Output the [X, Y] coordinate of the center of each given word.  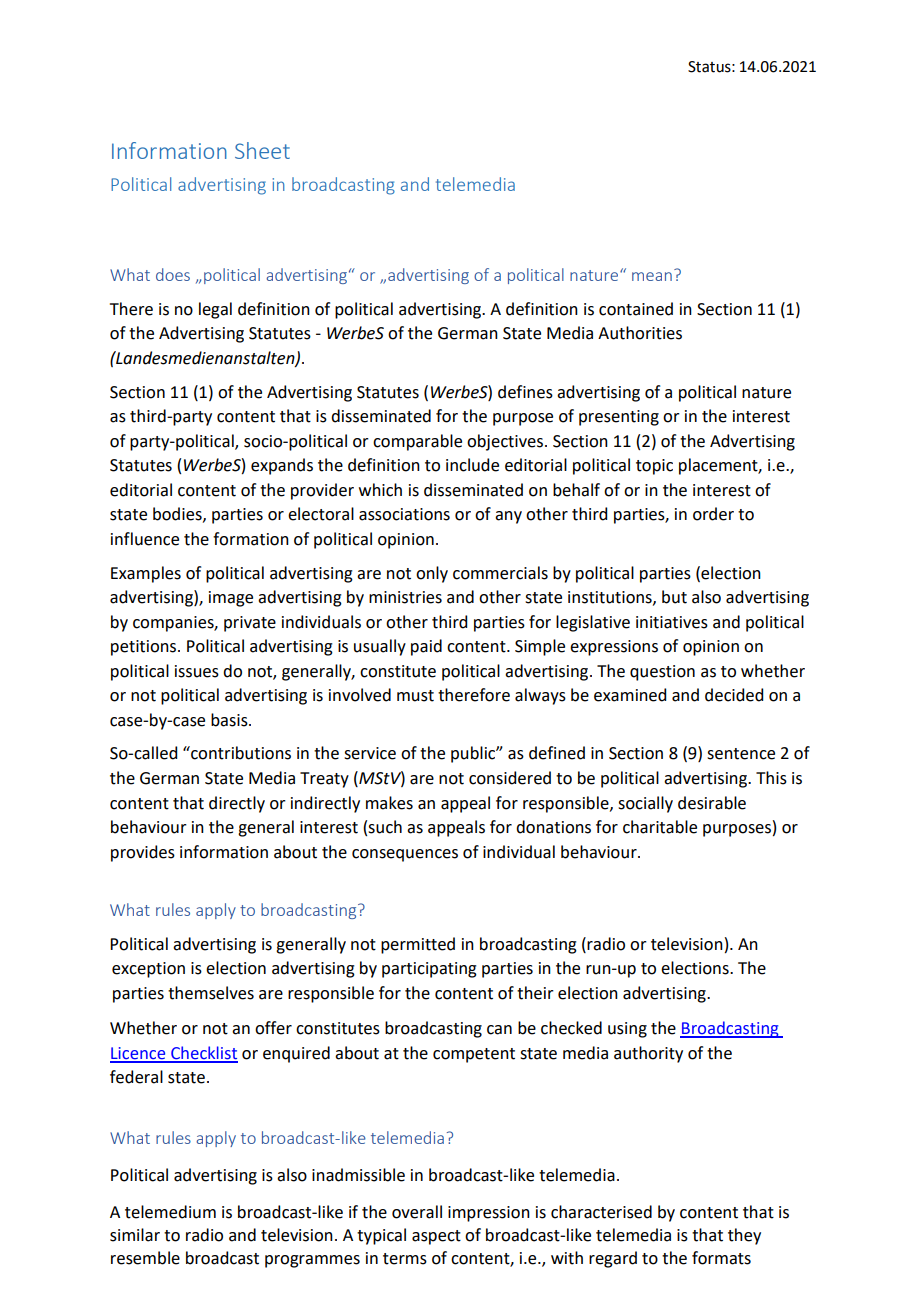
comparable [417, 442]
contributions [240, 753]
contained [636, 309]
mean [652, 276]
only [432, 574]
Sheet [262, 150]
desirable [712, 803]
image [231, 599]
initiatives [672, 622]
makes [389, 803]
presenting [619, 418]
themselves [211, 993]
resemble [145, 1258]
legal [215, 310]
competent [474, 1055]
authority [648, 1054]
